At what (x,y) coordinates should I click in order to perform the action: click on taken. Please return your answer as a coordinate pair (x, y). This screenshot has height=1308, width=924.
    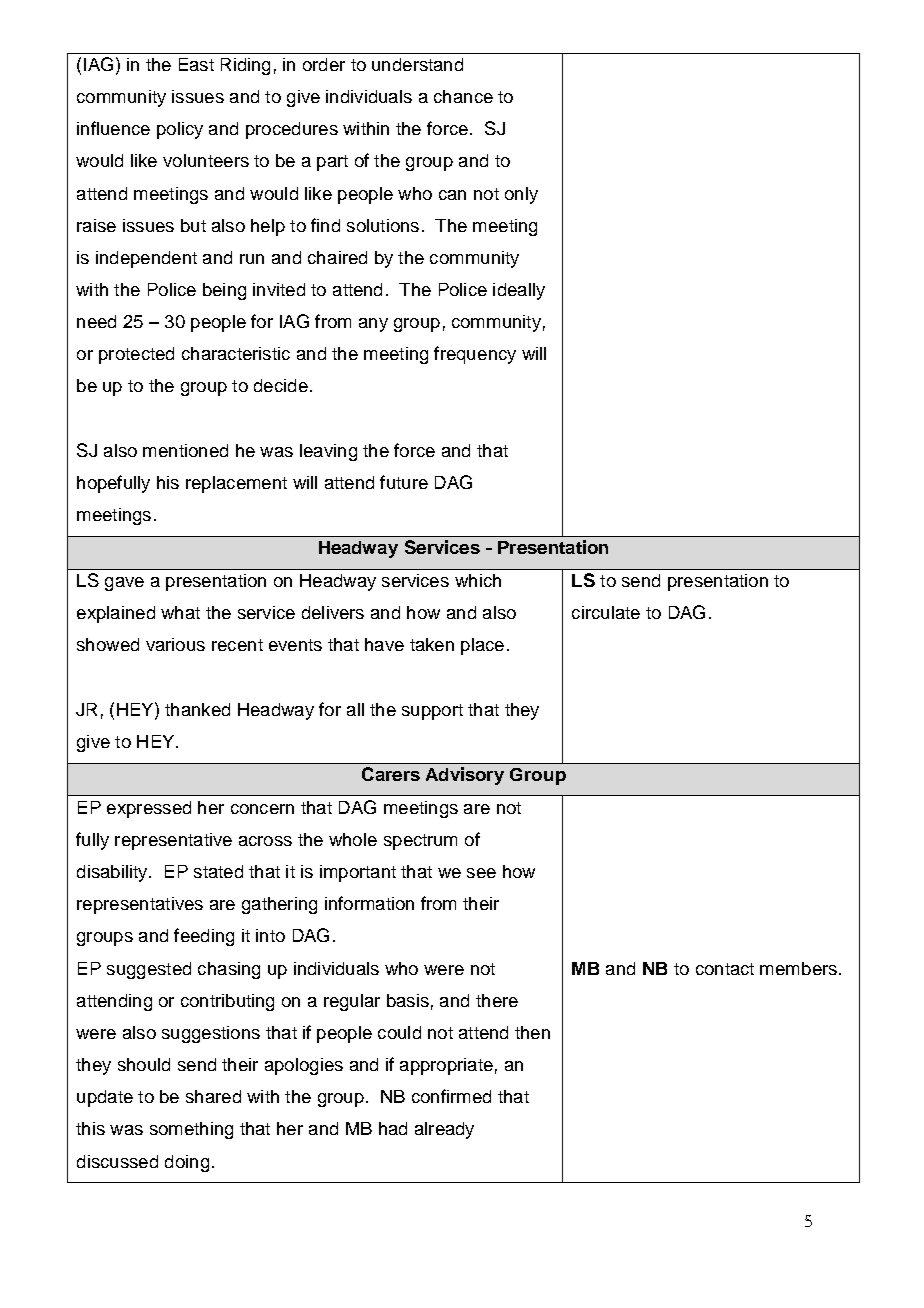
    Looking at the image, I should click on (432, 644).
